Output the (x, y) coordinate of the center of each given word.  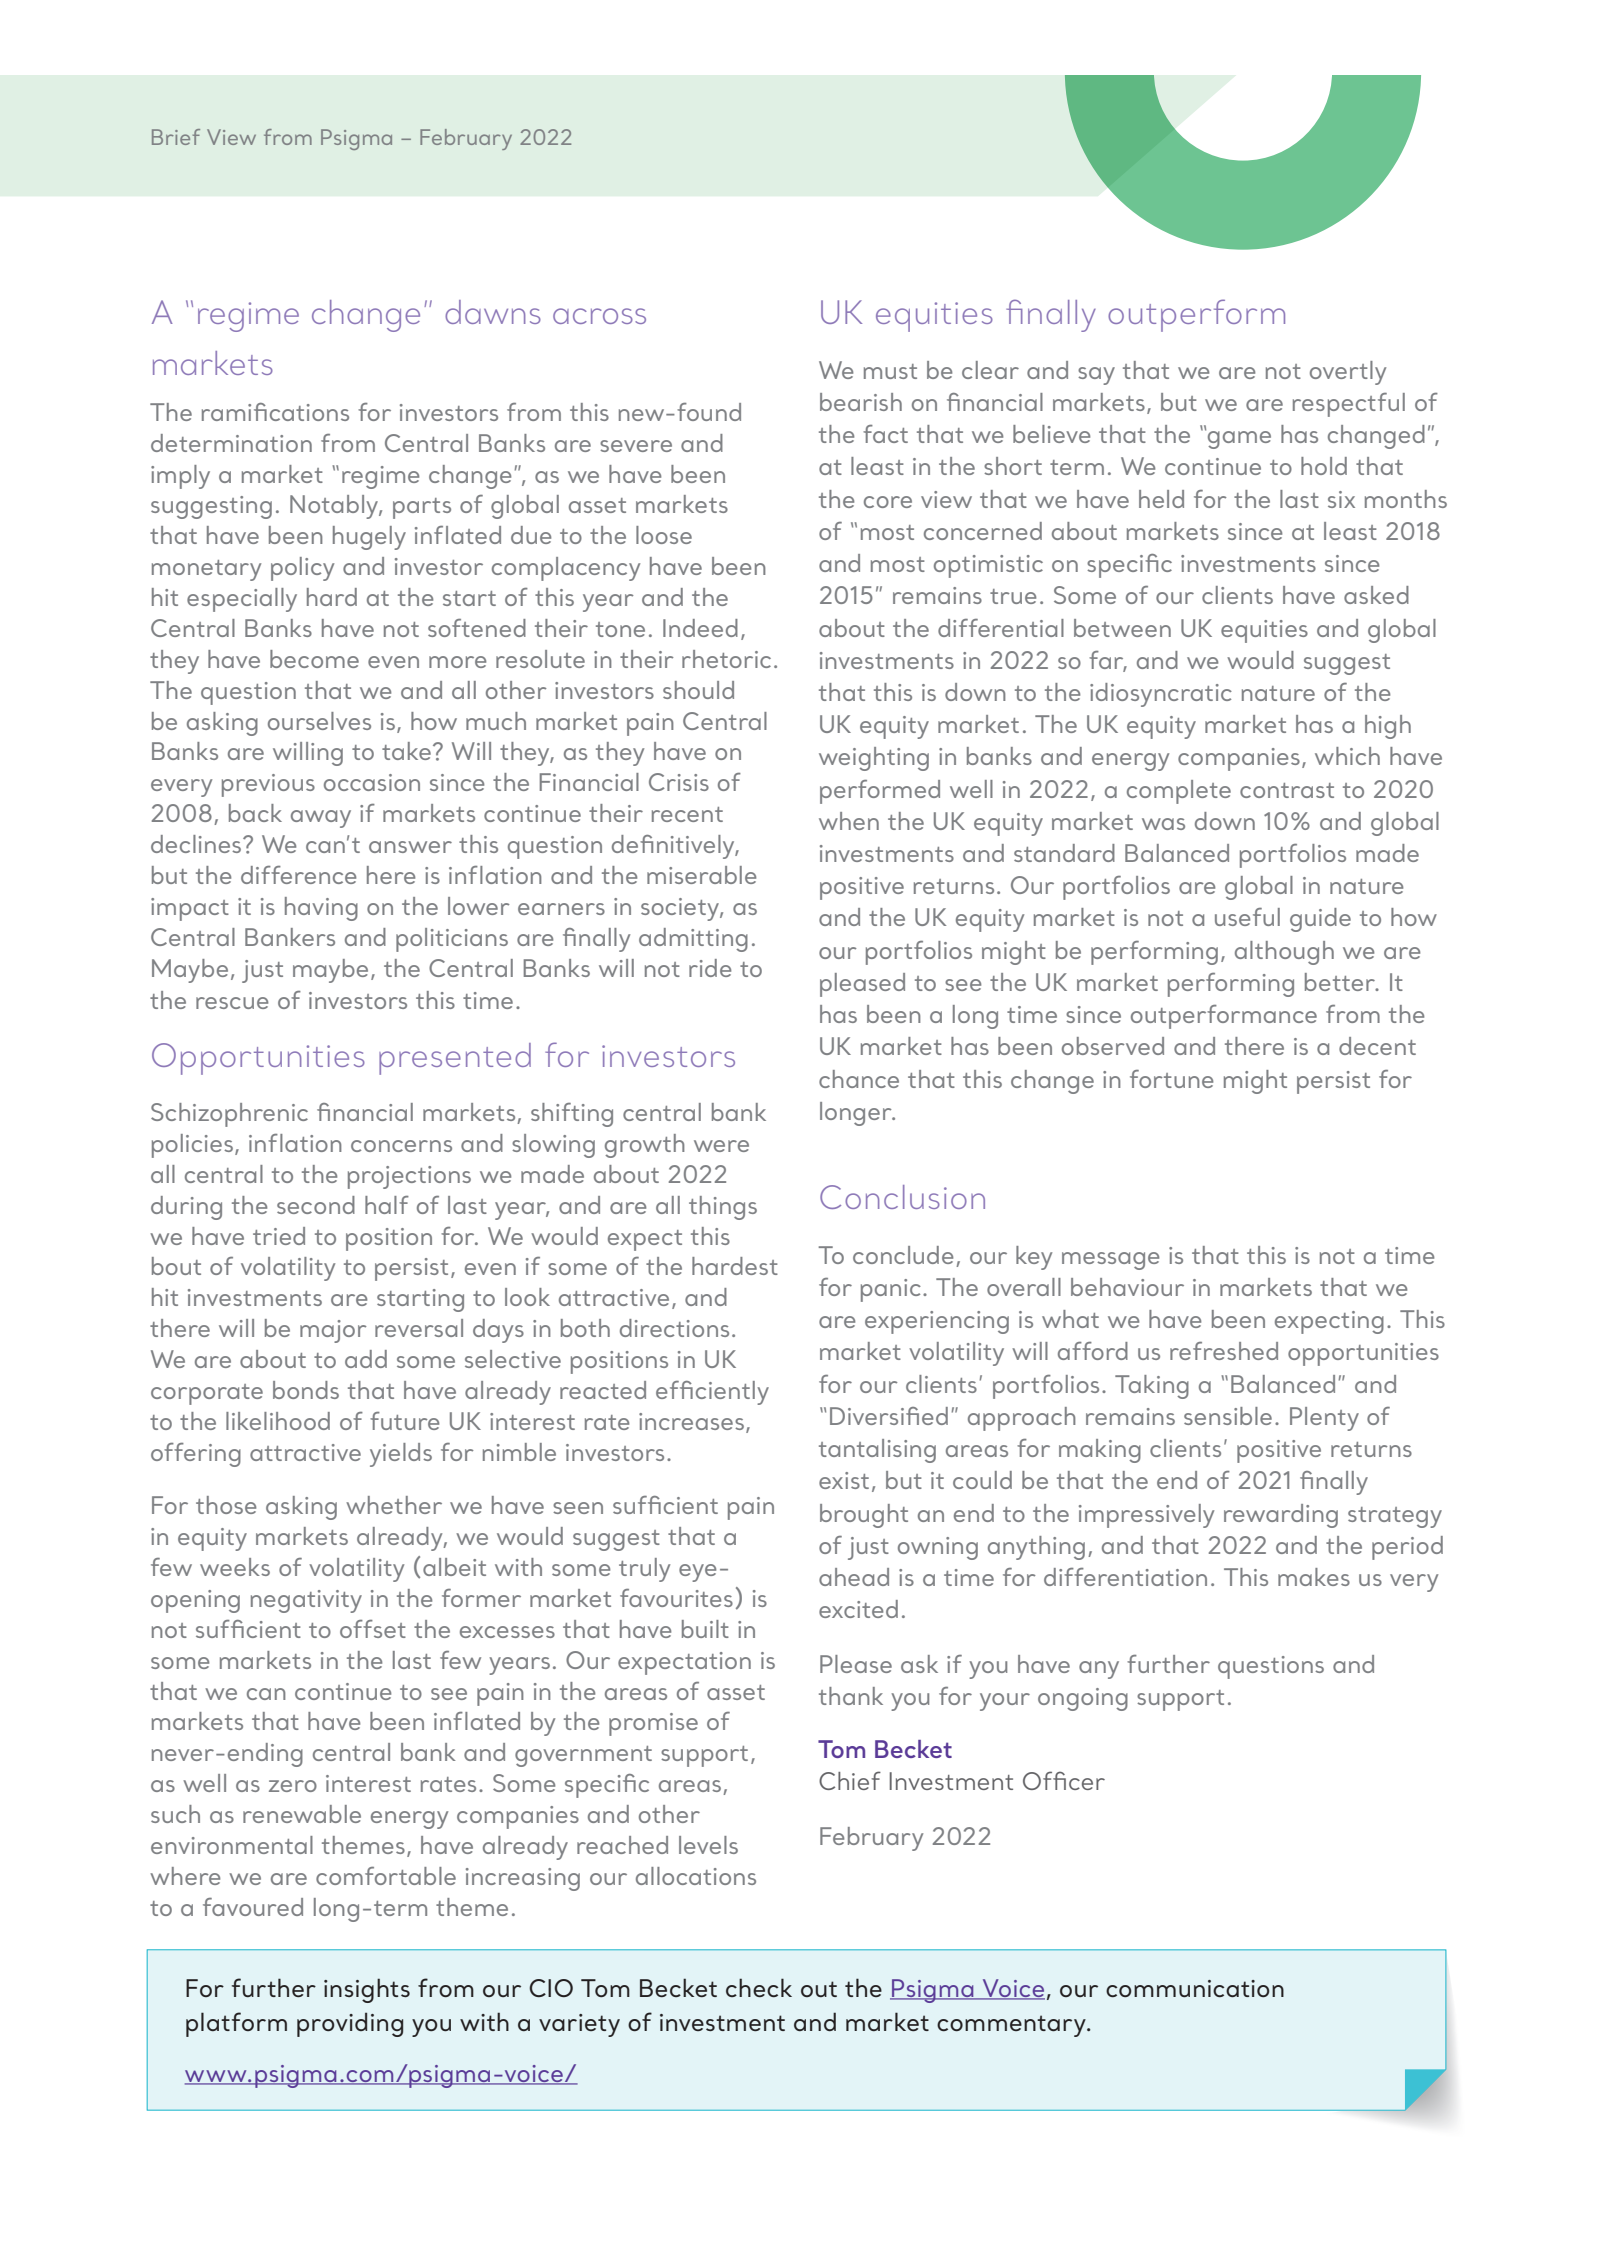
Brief (176, 137)
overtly (1348, 373)
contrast (1287, 790)
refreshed (1224, 1351)
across (599, 316)
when (849, 821)
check (759, 1987)
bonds (306, 1390)
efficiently (712, 1393)
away (321, 819)
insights (367, 1990)
